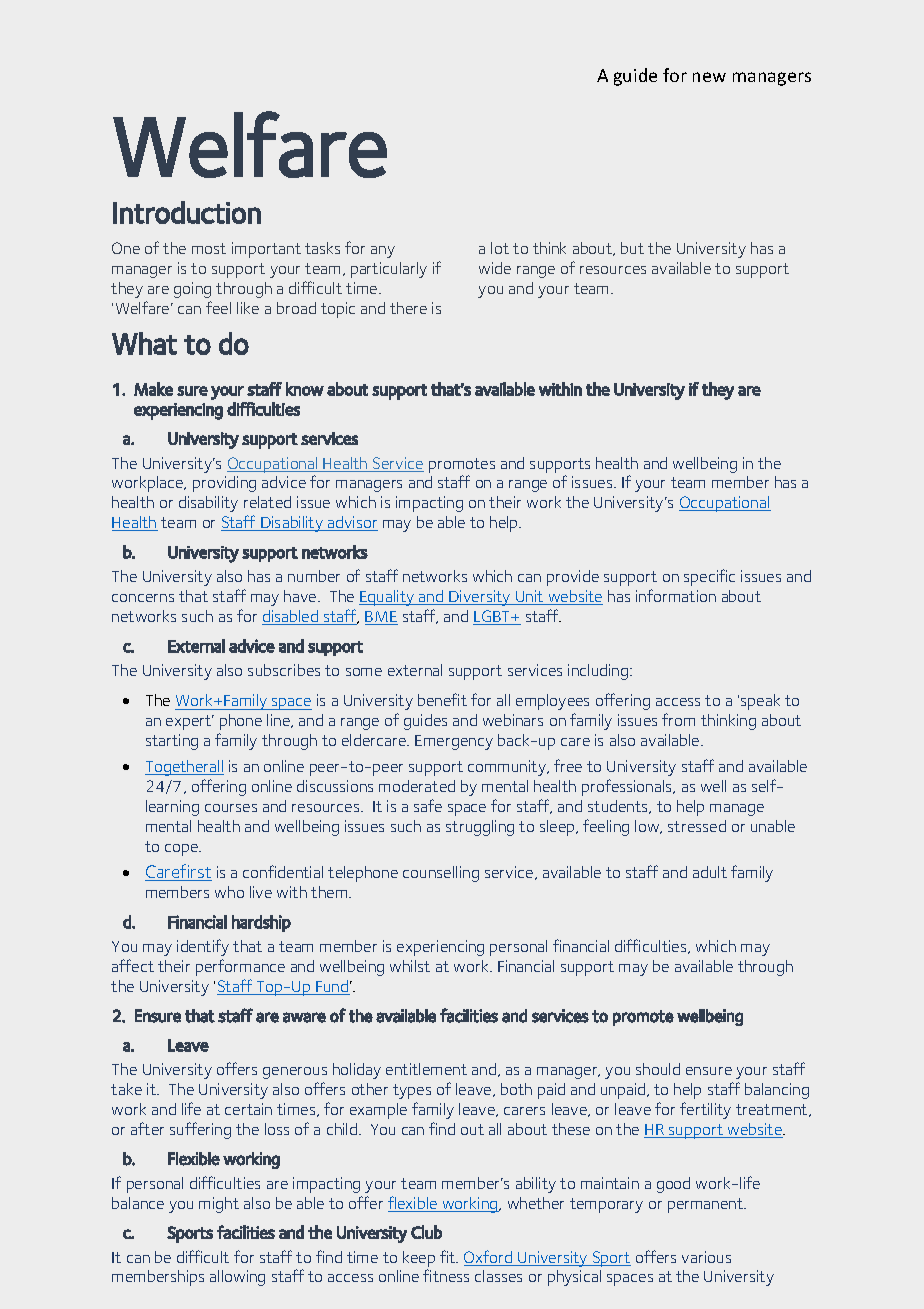 The width and height of the page is (924, 1309). What do you see at coordinates (219, 1205) in the page?
I see `might` at bounding box center [219, 1205].
